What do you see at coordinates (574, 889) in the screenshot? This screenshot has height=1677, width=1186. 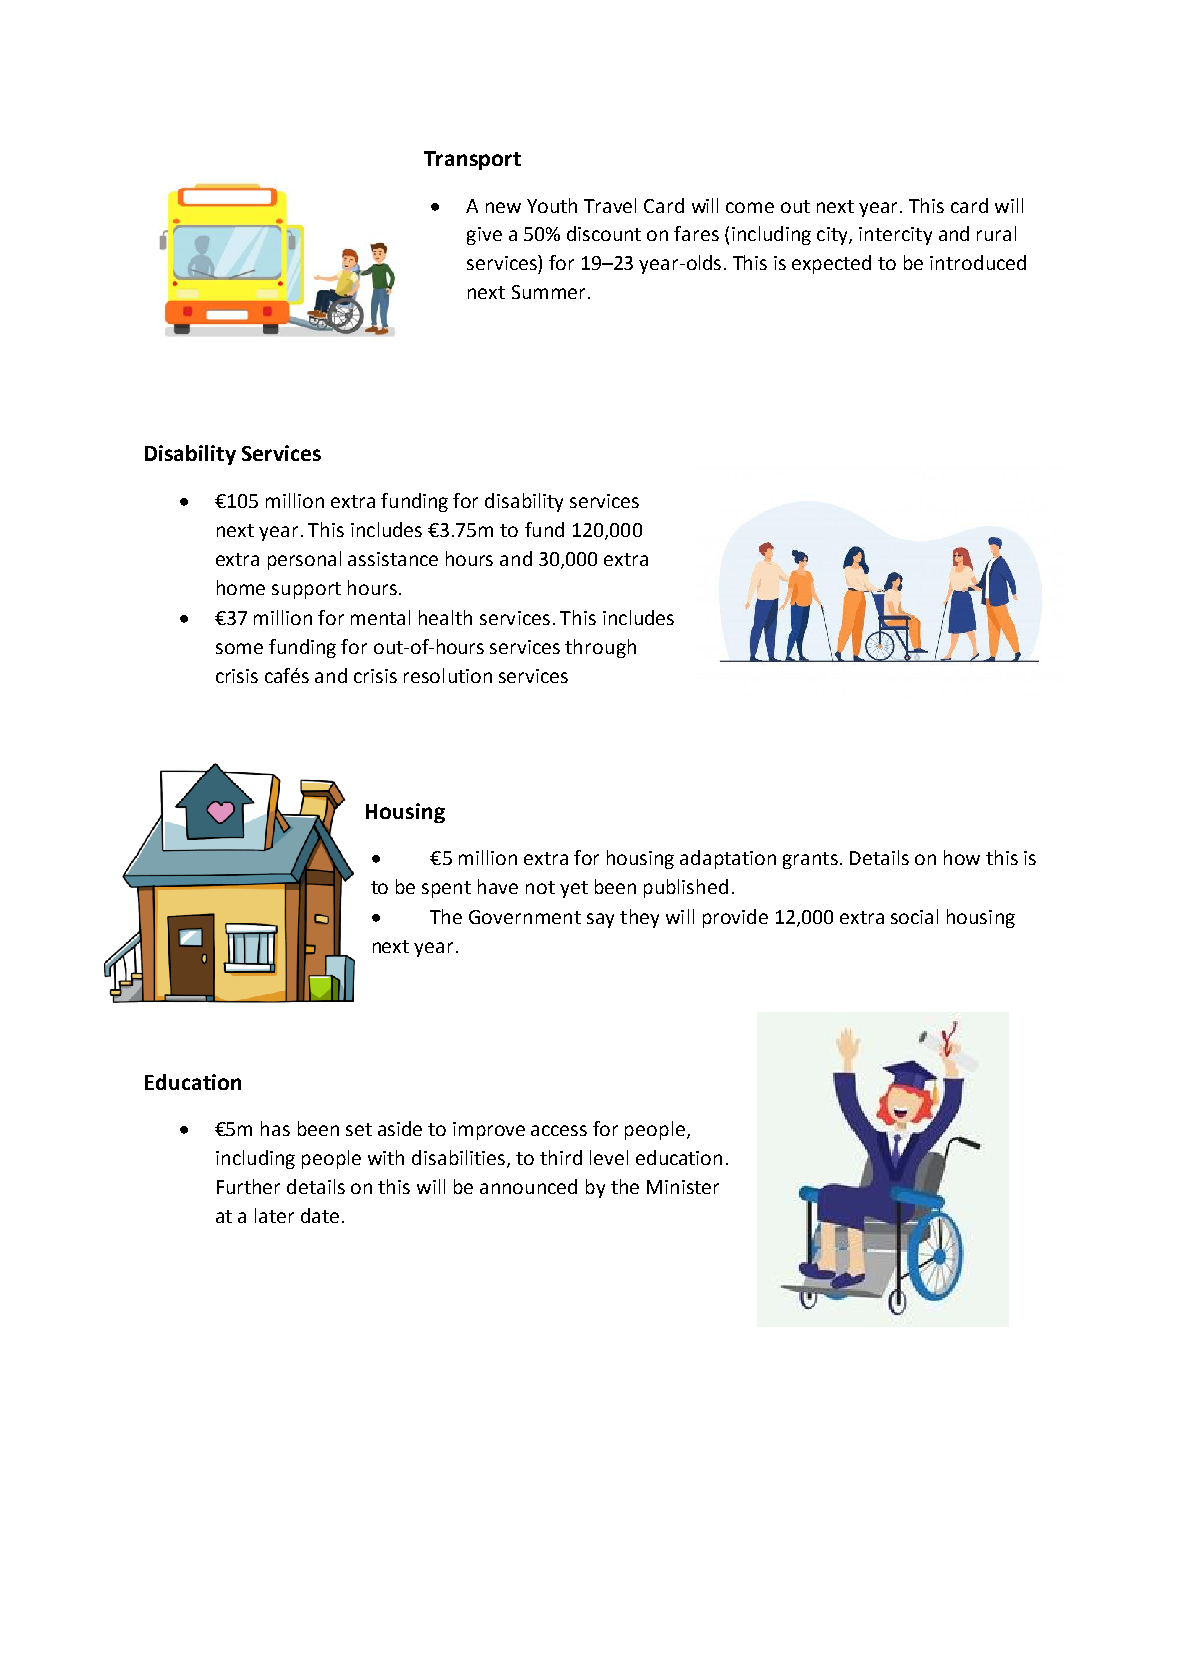 I see `yet` at bounding box center [574, 889].
